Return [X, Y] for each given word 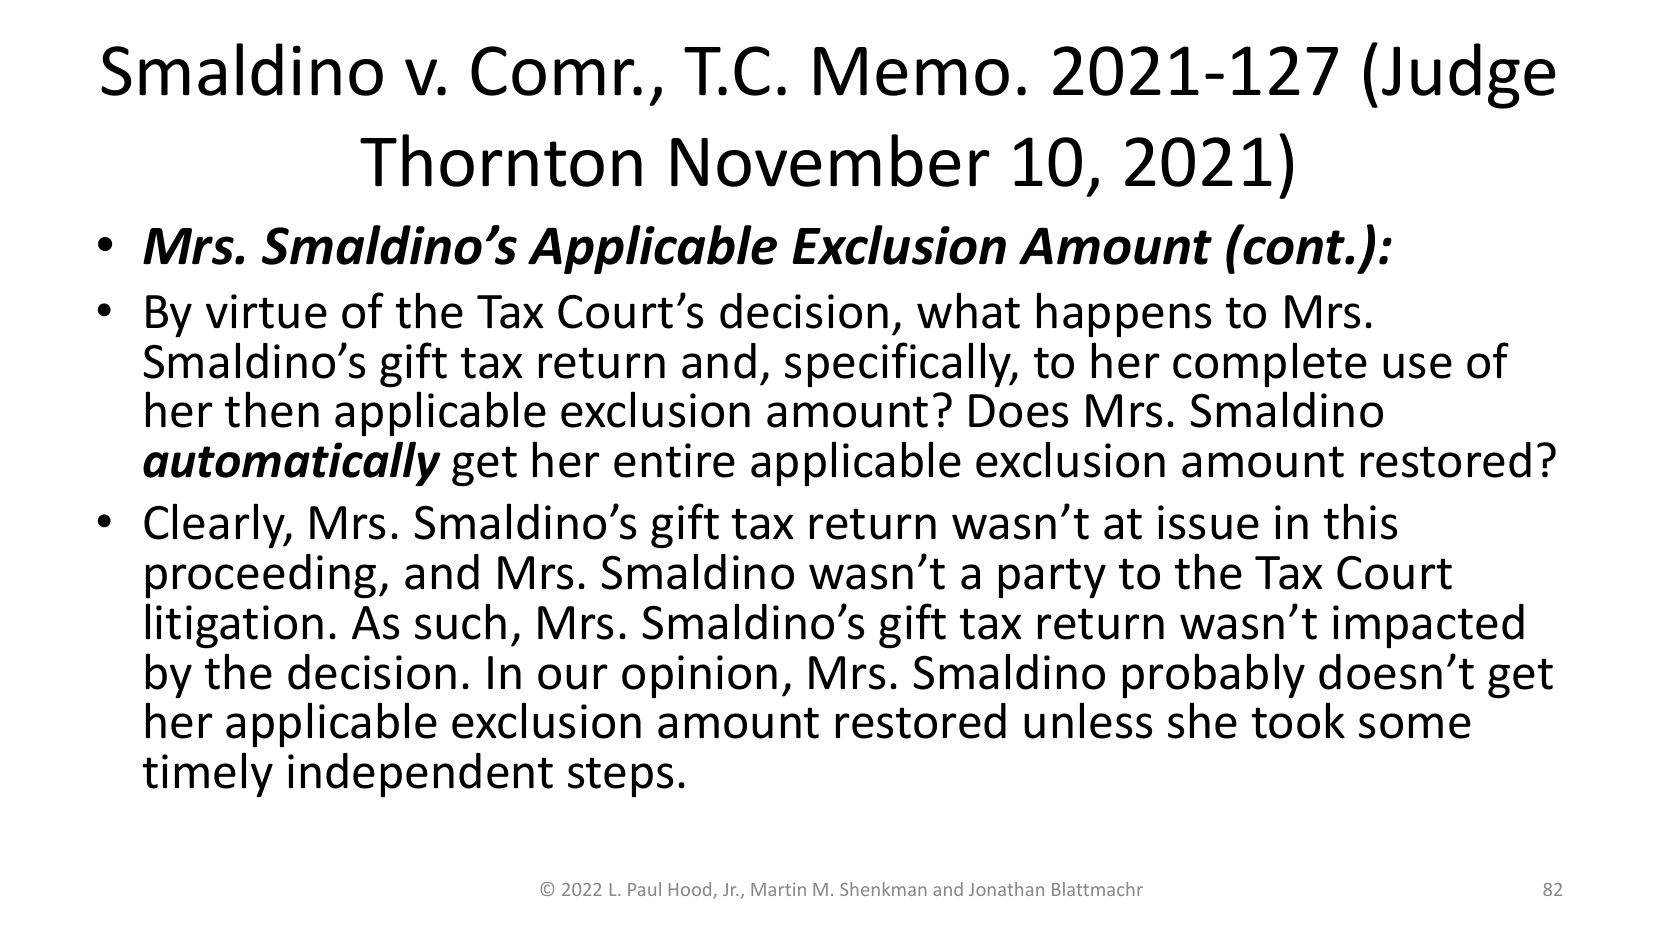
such [460, 621]
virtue [266, 311]
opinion [699, 677]
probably [1214, 676]
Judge [1468, 76]
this [1360, 521]
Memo [911, 71]
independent [420, 775]
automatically [292, 463]
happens [1124, 315]
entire [674, 460]
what [968, 310]
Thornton [501, 160]
